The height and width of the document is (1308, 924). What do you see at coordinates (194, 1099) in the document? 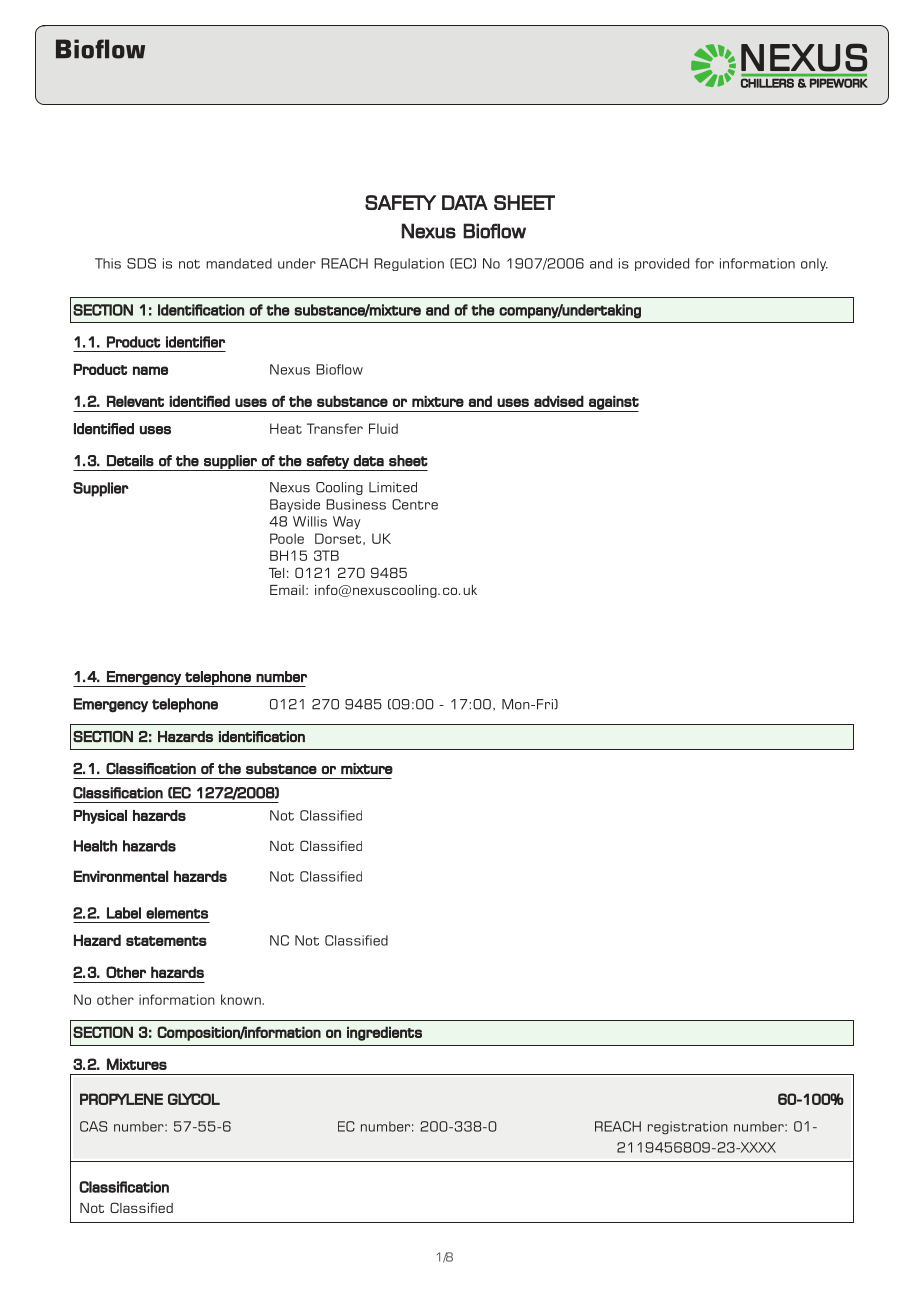
I see `GLYCOL` at bounding box center [194, 1099].
